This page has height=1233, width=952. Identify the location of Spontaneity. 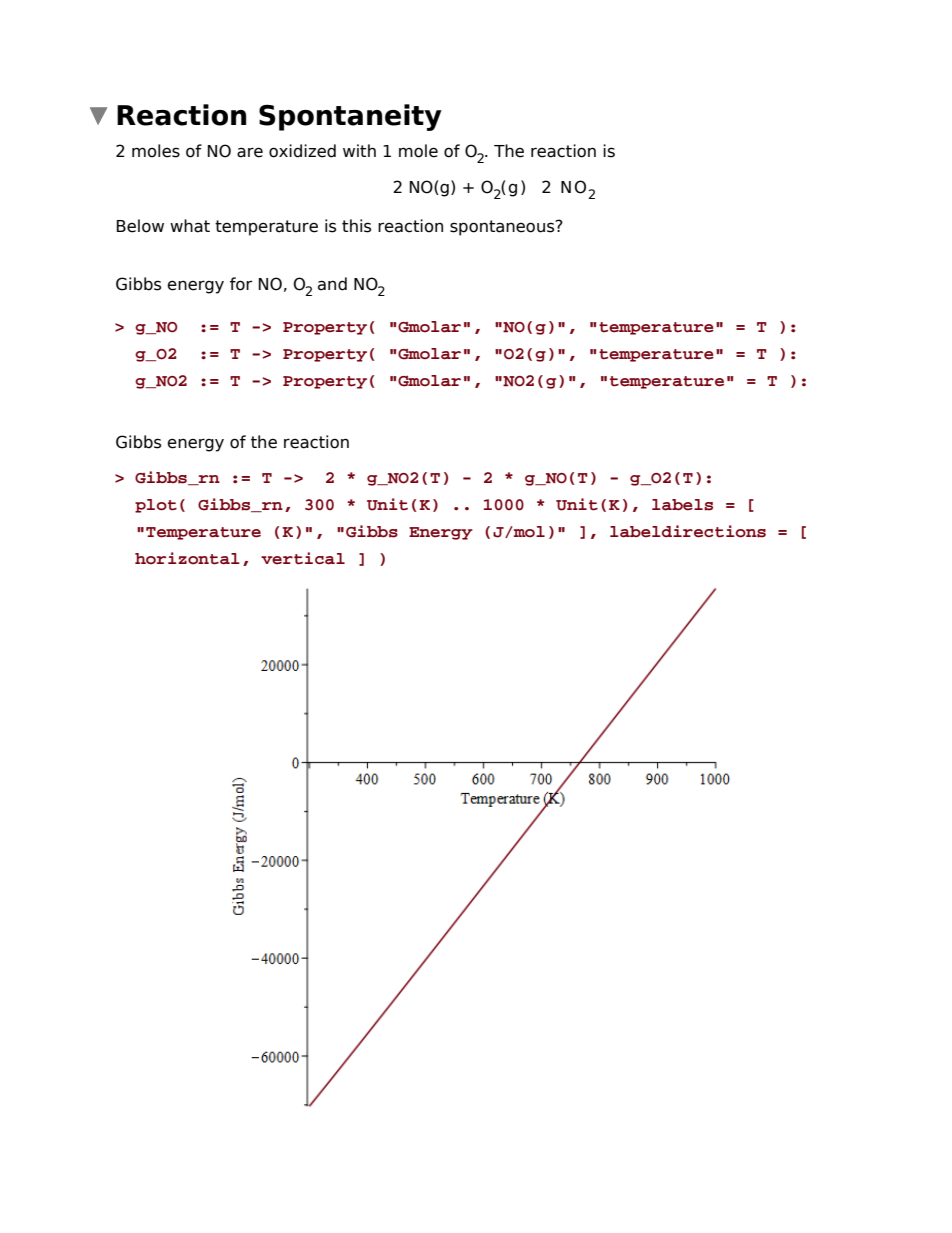
(350, 117).
